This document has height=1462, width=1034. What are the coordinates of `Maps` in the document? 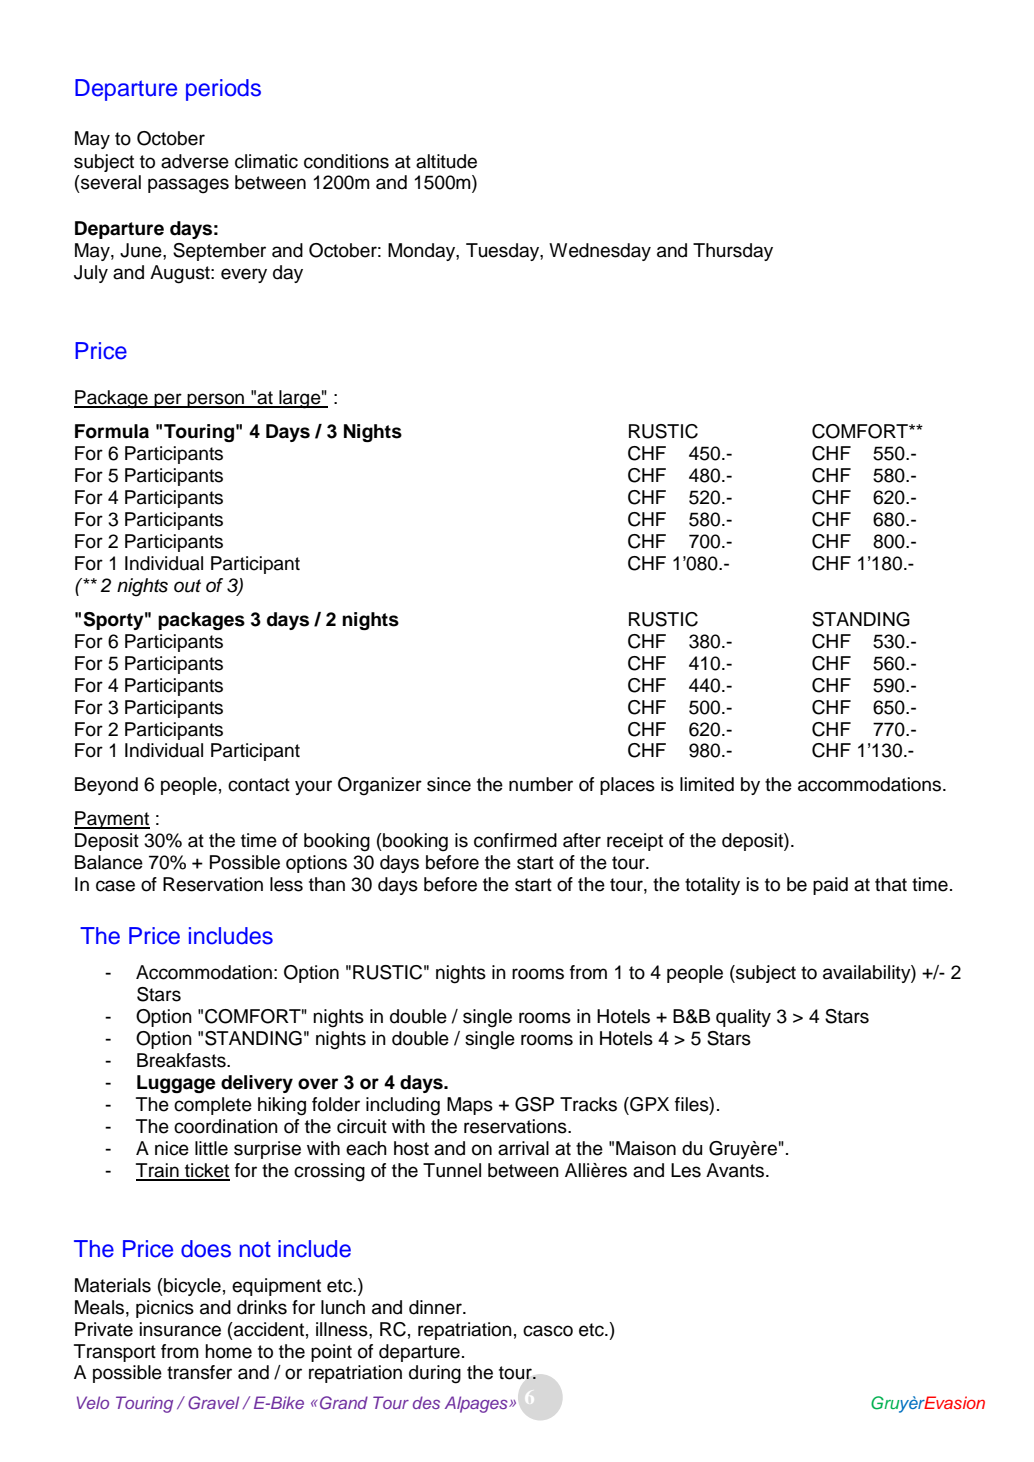 It's located at (470, 1106).
